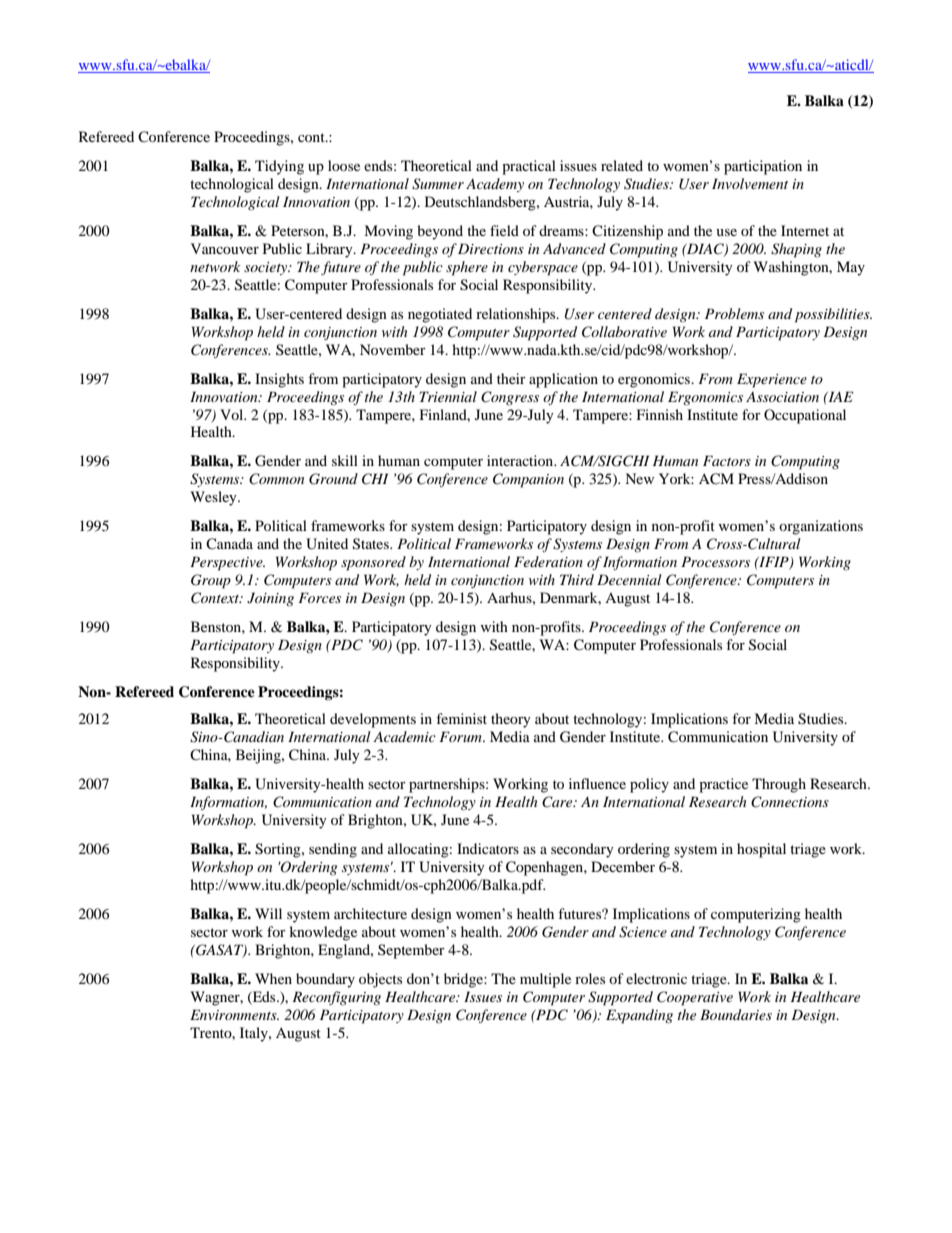 The width and height of the screenshot is (952, 1233). I want to click on Boundaries, so click(736, 1014).
